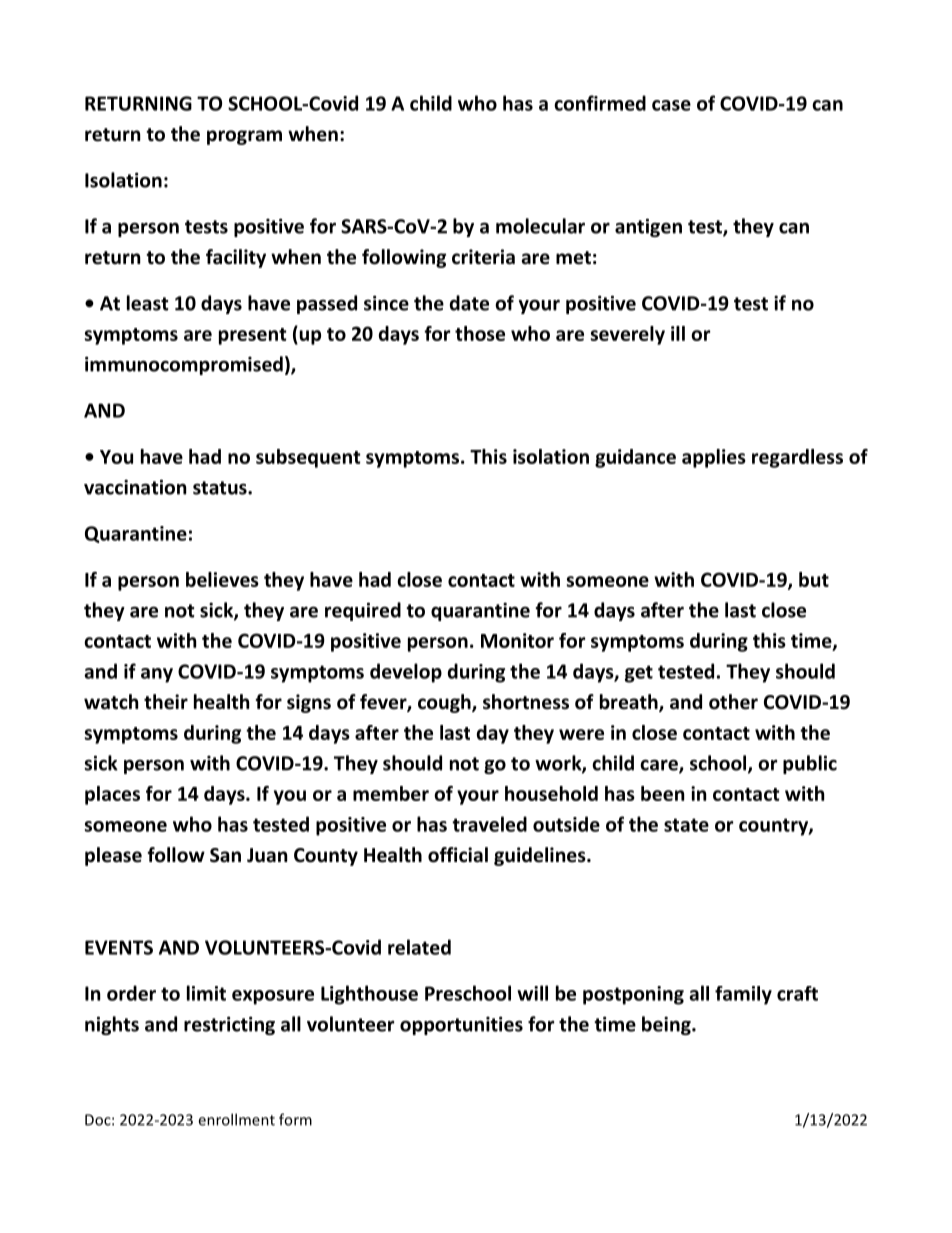  What do you see at coordinates (184, 365) in the screenshot?
I see `immunocompromised` at bounding box center [184, 365].
